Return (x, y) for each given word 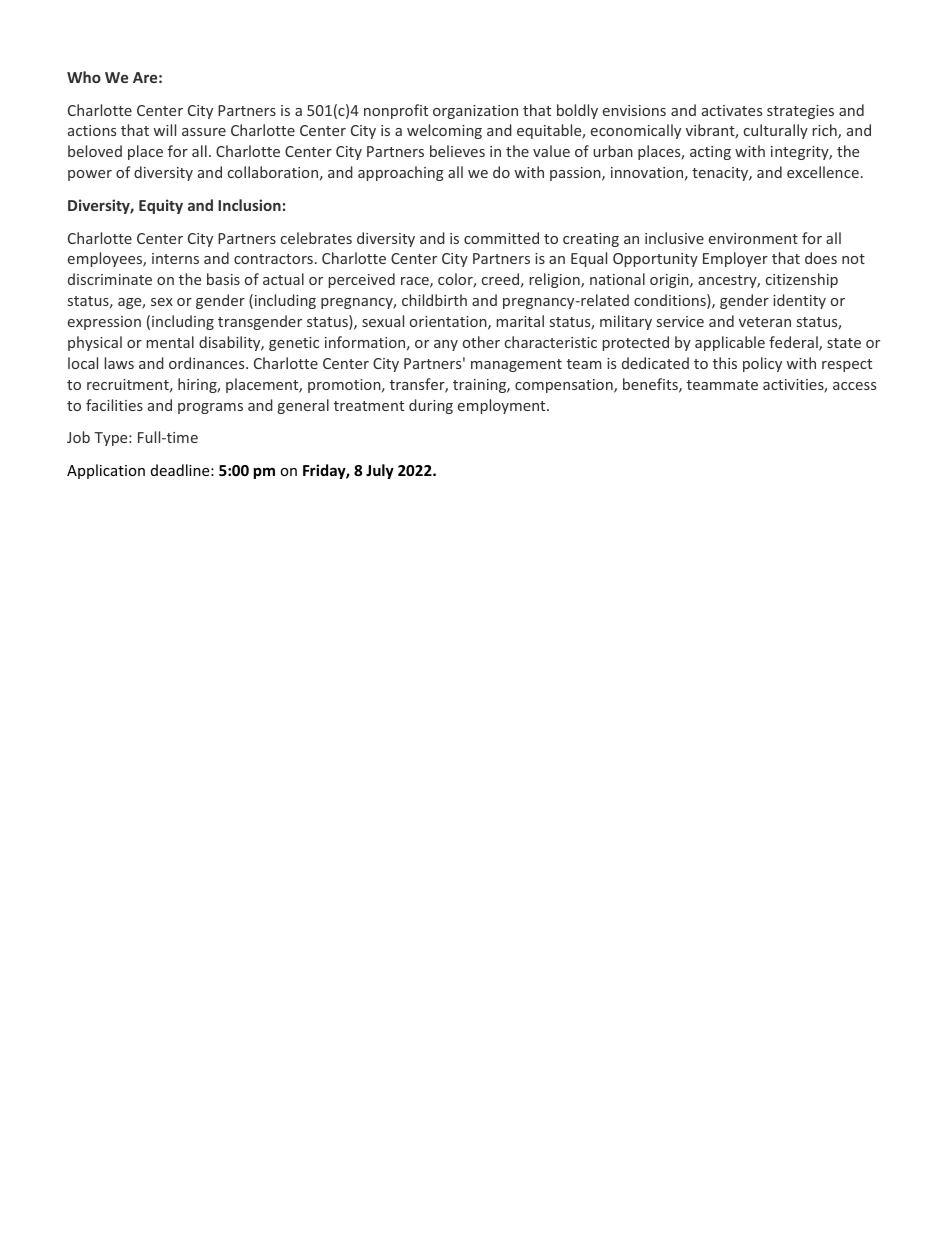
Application (106, 471)
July (380, 471)
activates (732, 110)
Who (84, 77)
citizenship (802, 280)
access (854, 386)
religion (556, 280)
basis (223, 279)
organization (475, 112)
